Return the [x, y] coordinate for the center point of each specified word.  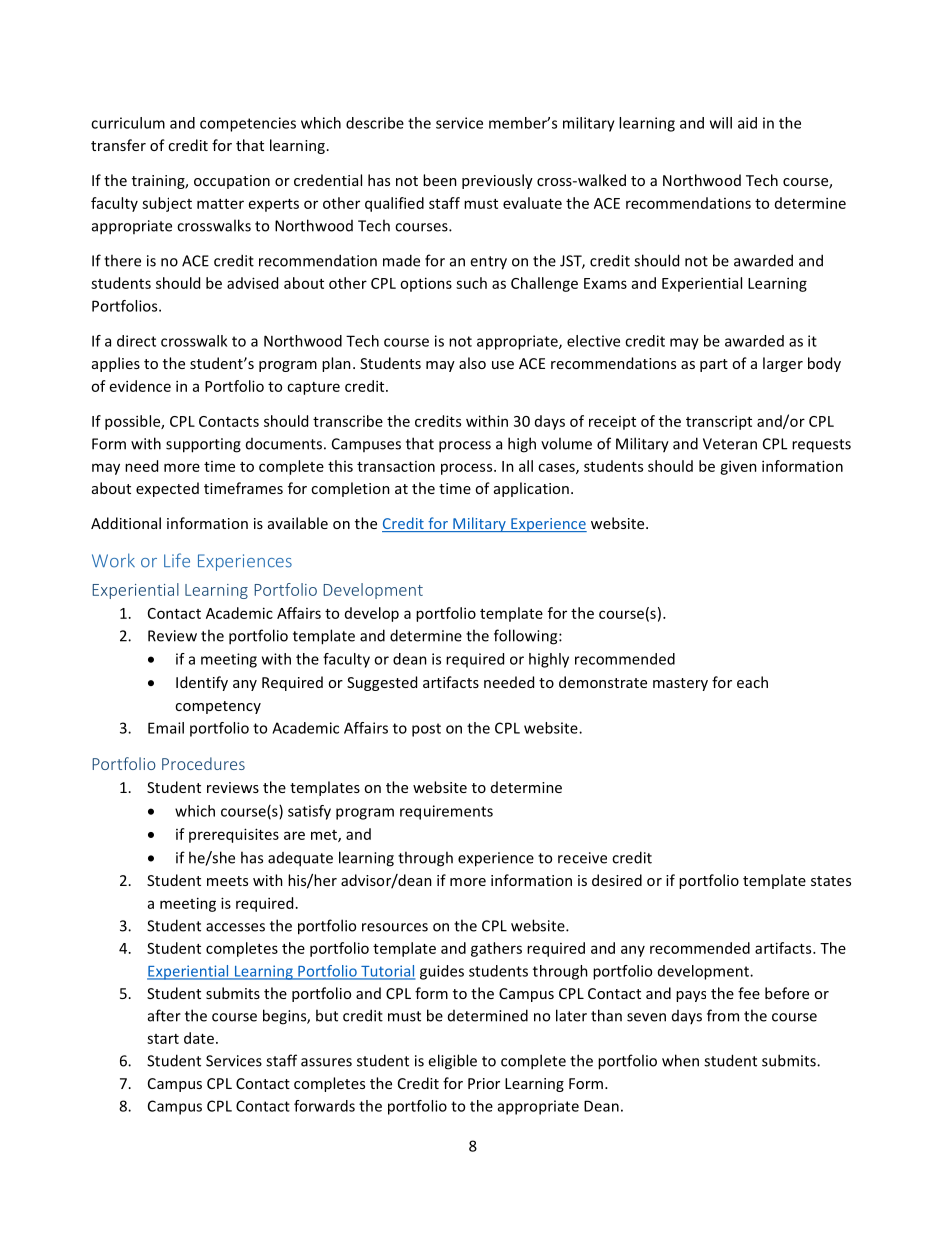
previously [497, 181]
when [680, 1060]
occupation [232, 182]
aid [747, 123]
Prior [484, 1083]
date [199, 1038]
